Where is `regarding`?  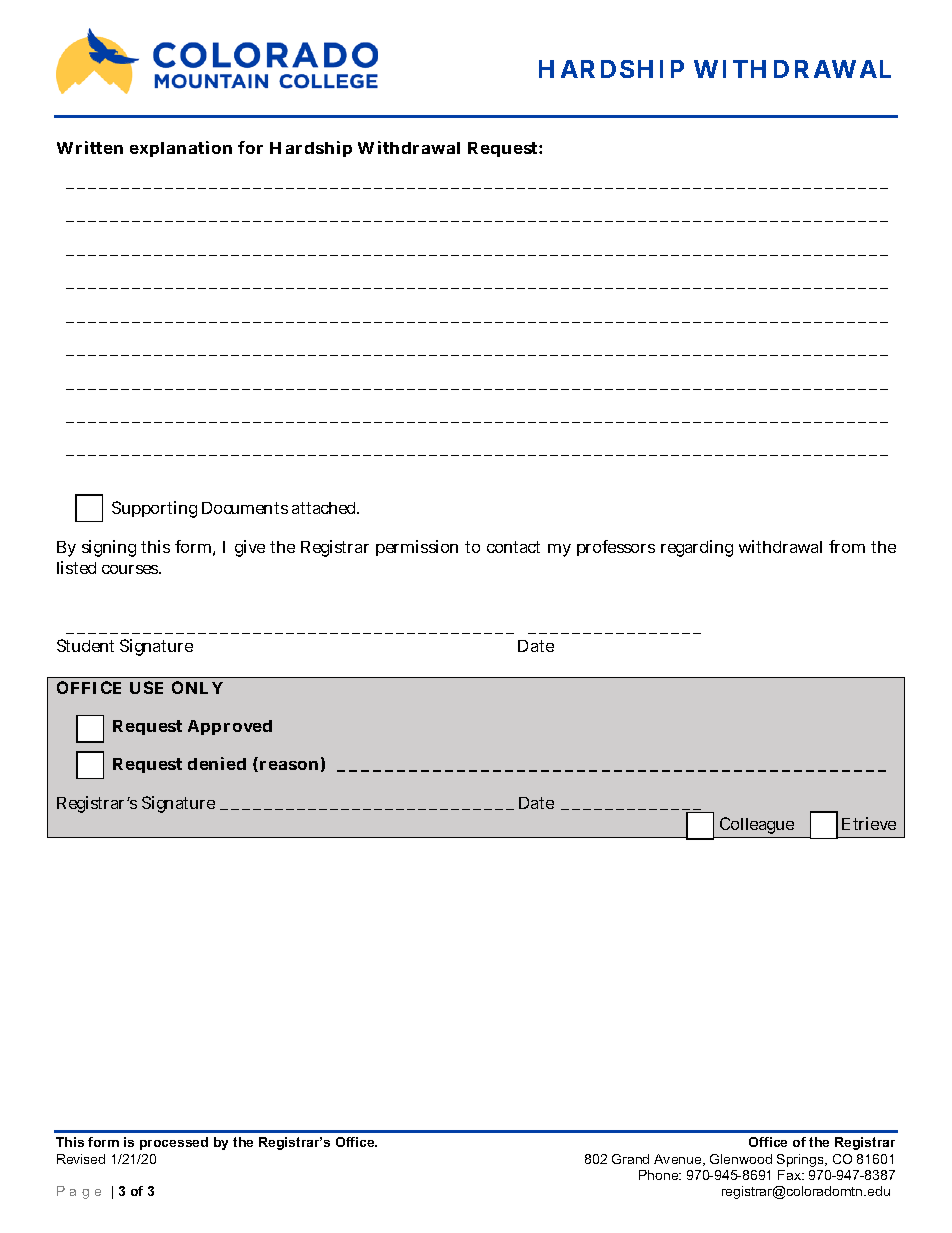 regarding is located at coordinates (697, 548).
